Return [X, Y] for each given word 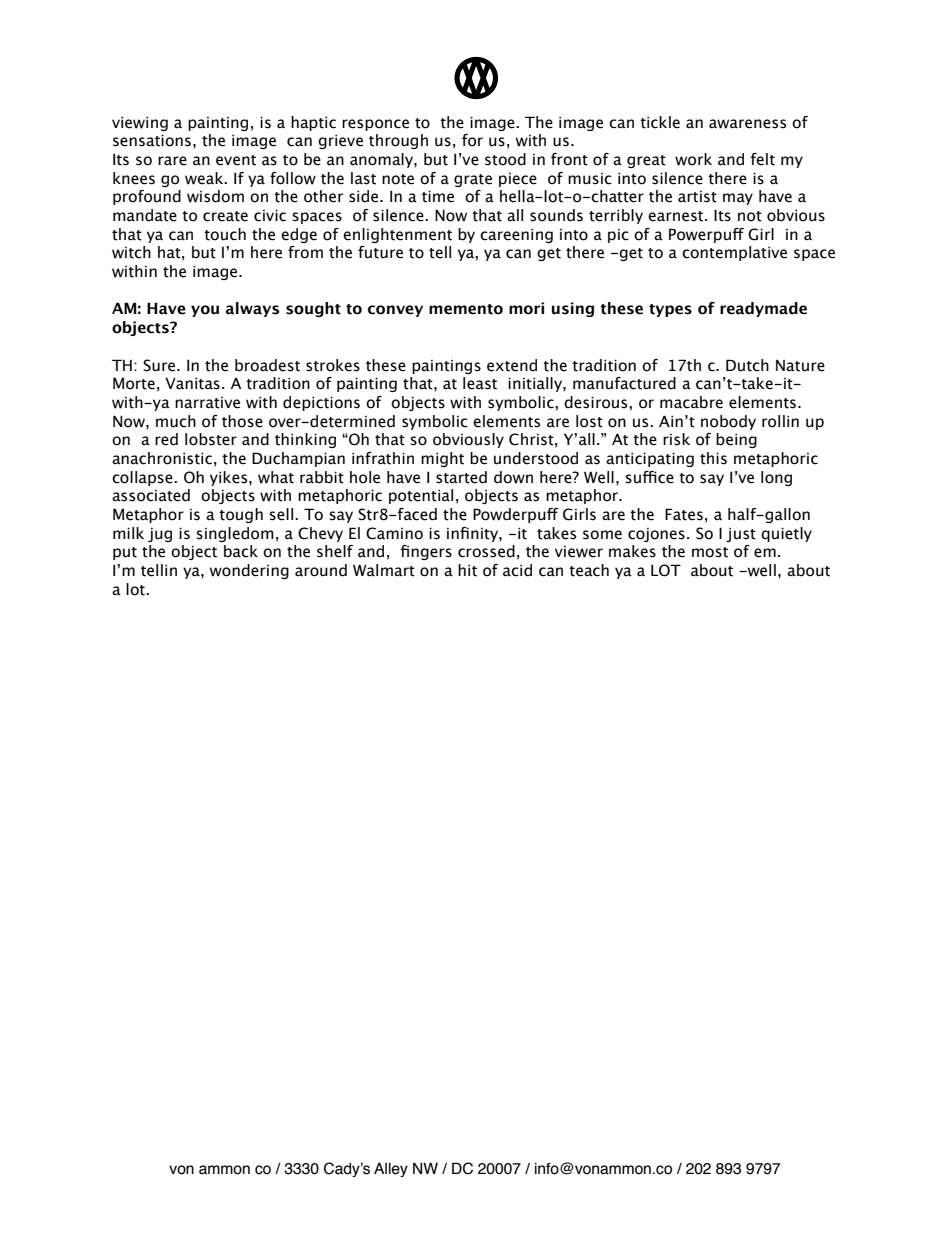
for [472, 140]
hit [467, 570]
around [321, 570]
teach [589, 570]
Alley [391, 1169]
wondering [249, 571]
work [693, 159]
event [236, 160]
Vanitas [192, 383]
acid [517, 570]
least [480, 383]
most [710, 552]
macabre [691, 402]
